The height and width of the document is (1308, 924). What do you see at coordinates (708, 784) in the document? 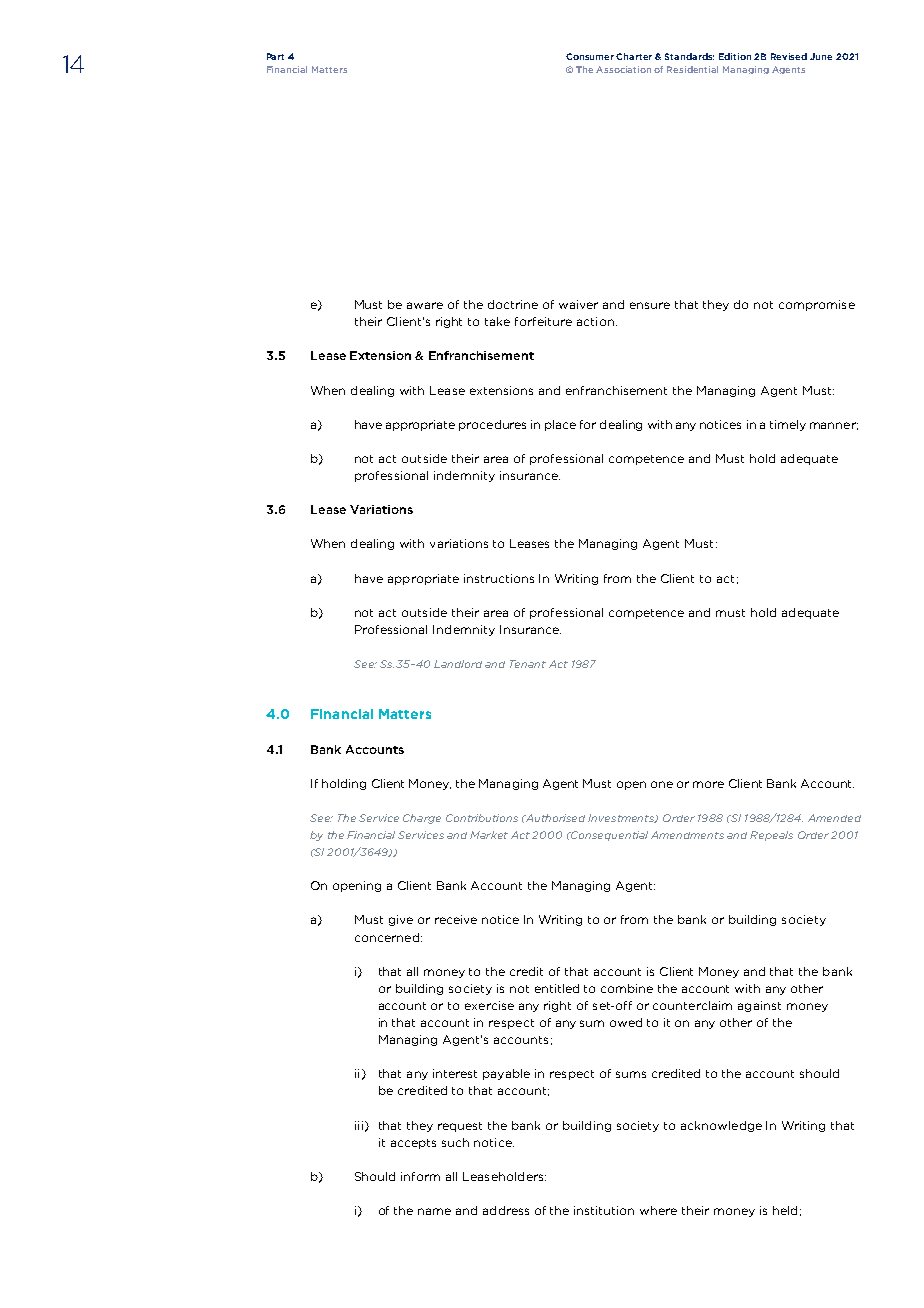
I see `more` at bounding box center [708, 784].
